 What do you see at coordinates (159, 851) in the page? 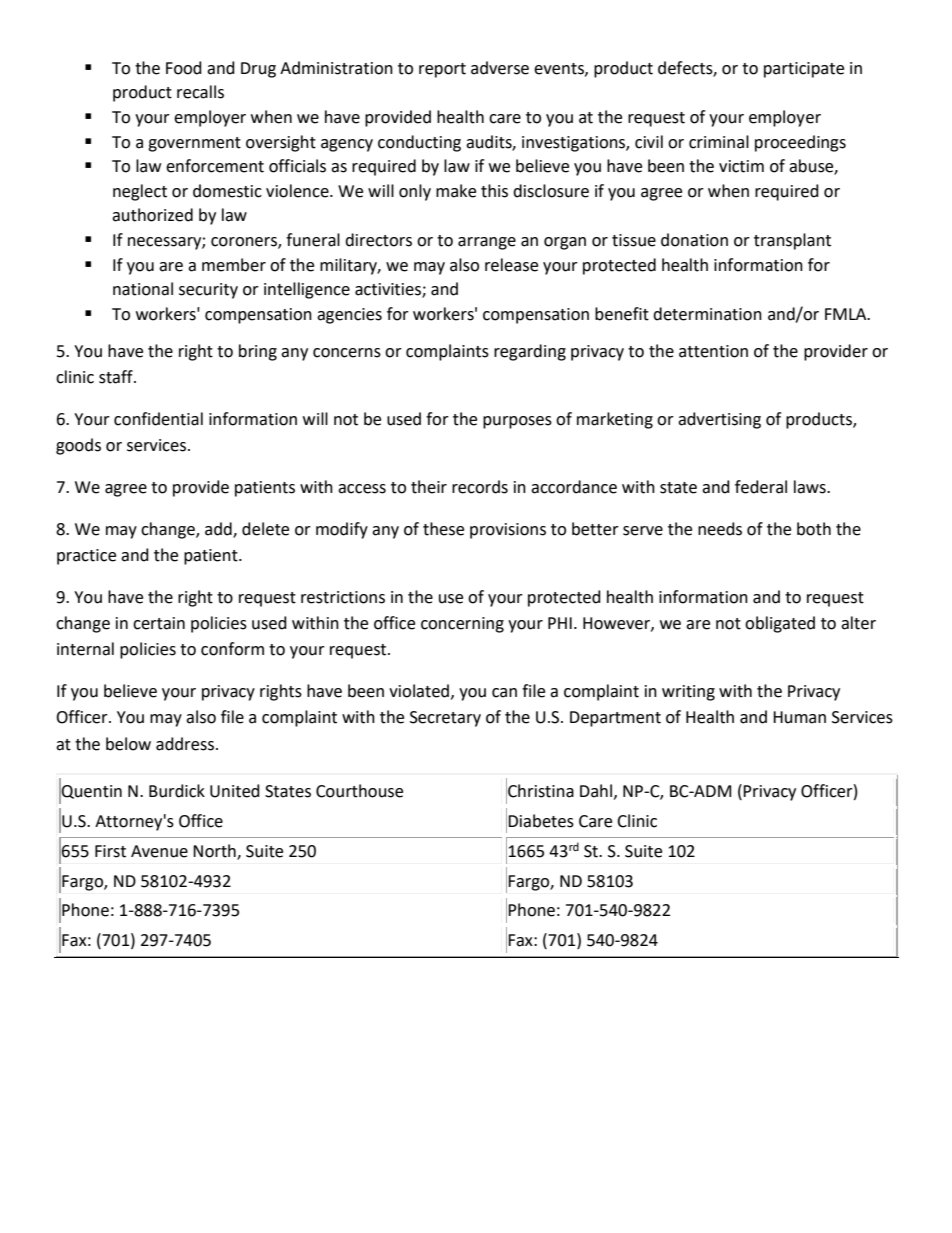
I see `Avenue` at bounding box center [159, 851].
